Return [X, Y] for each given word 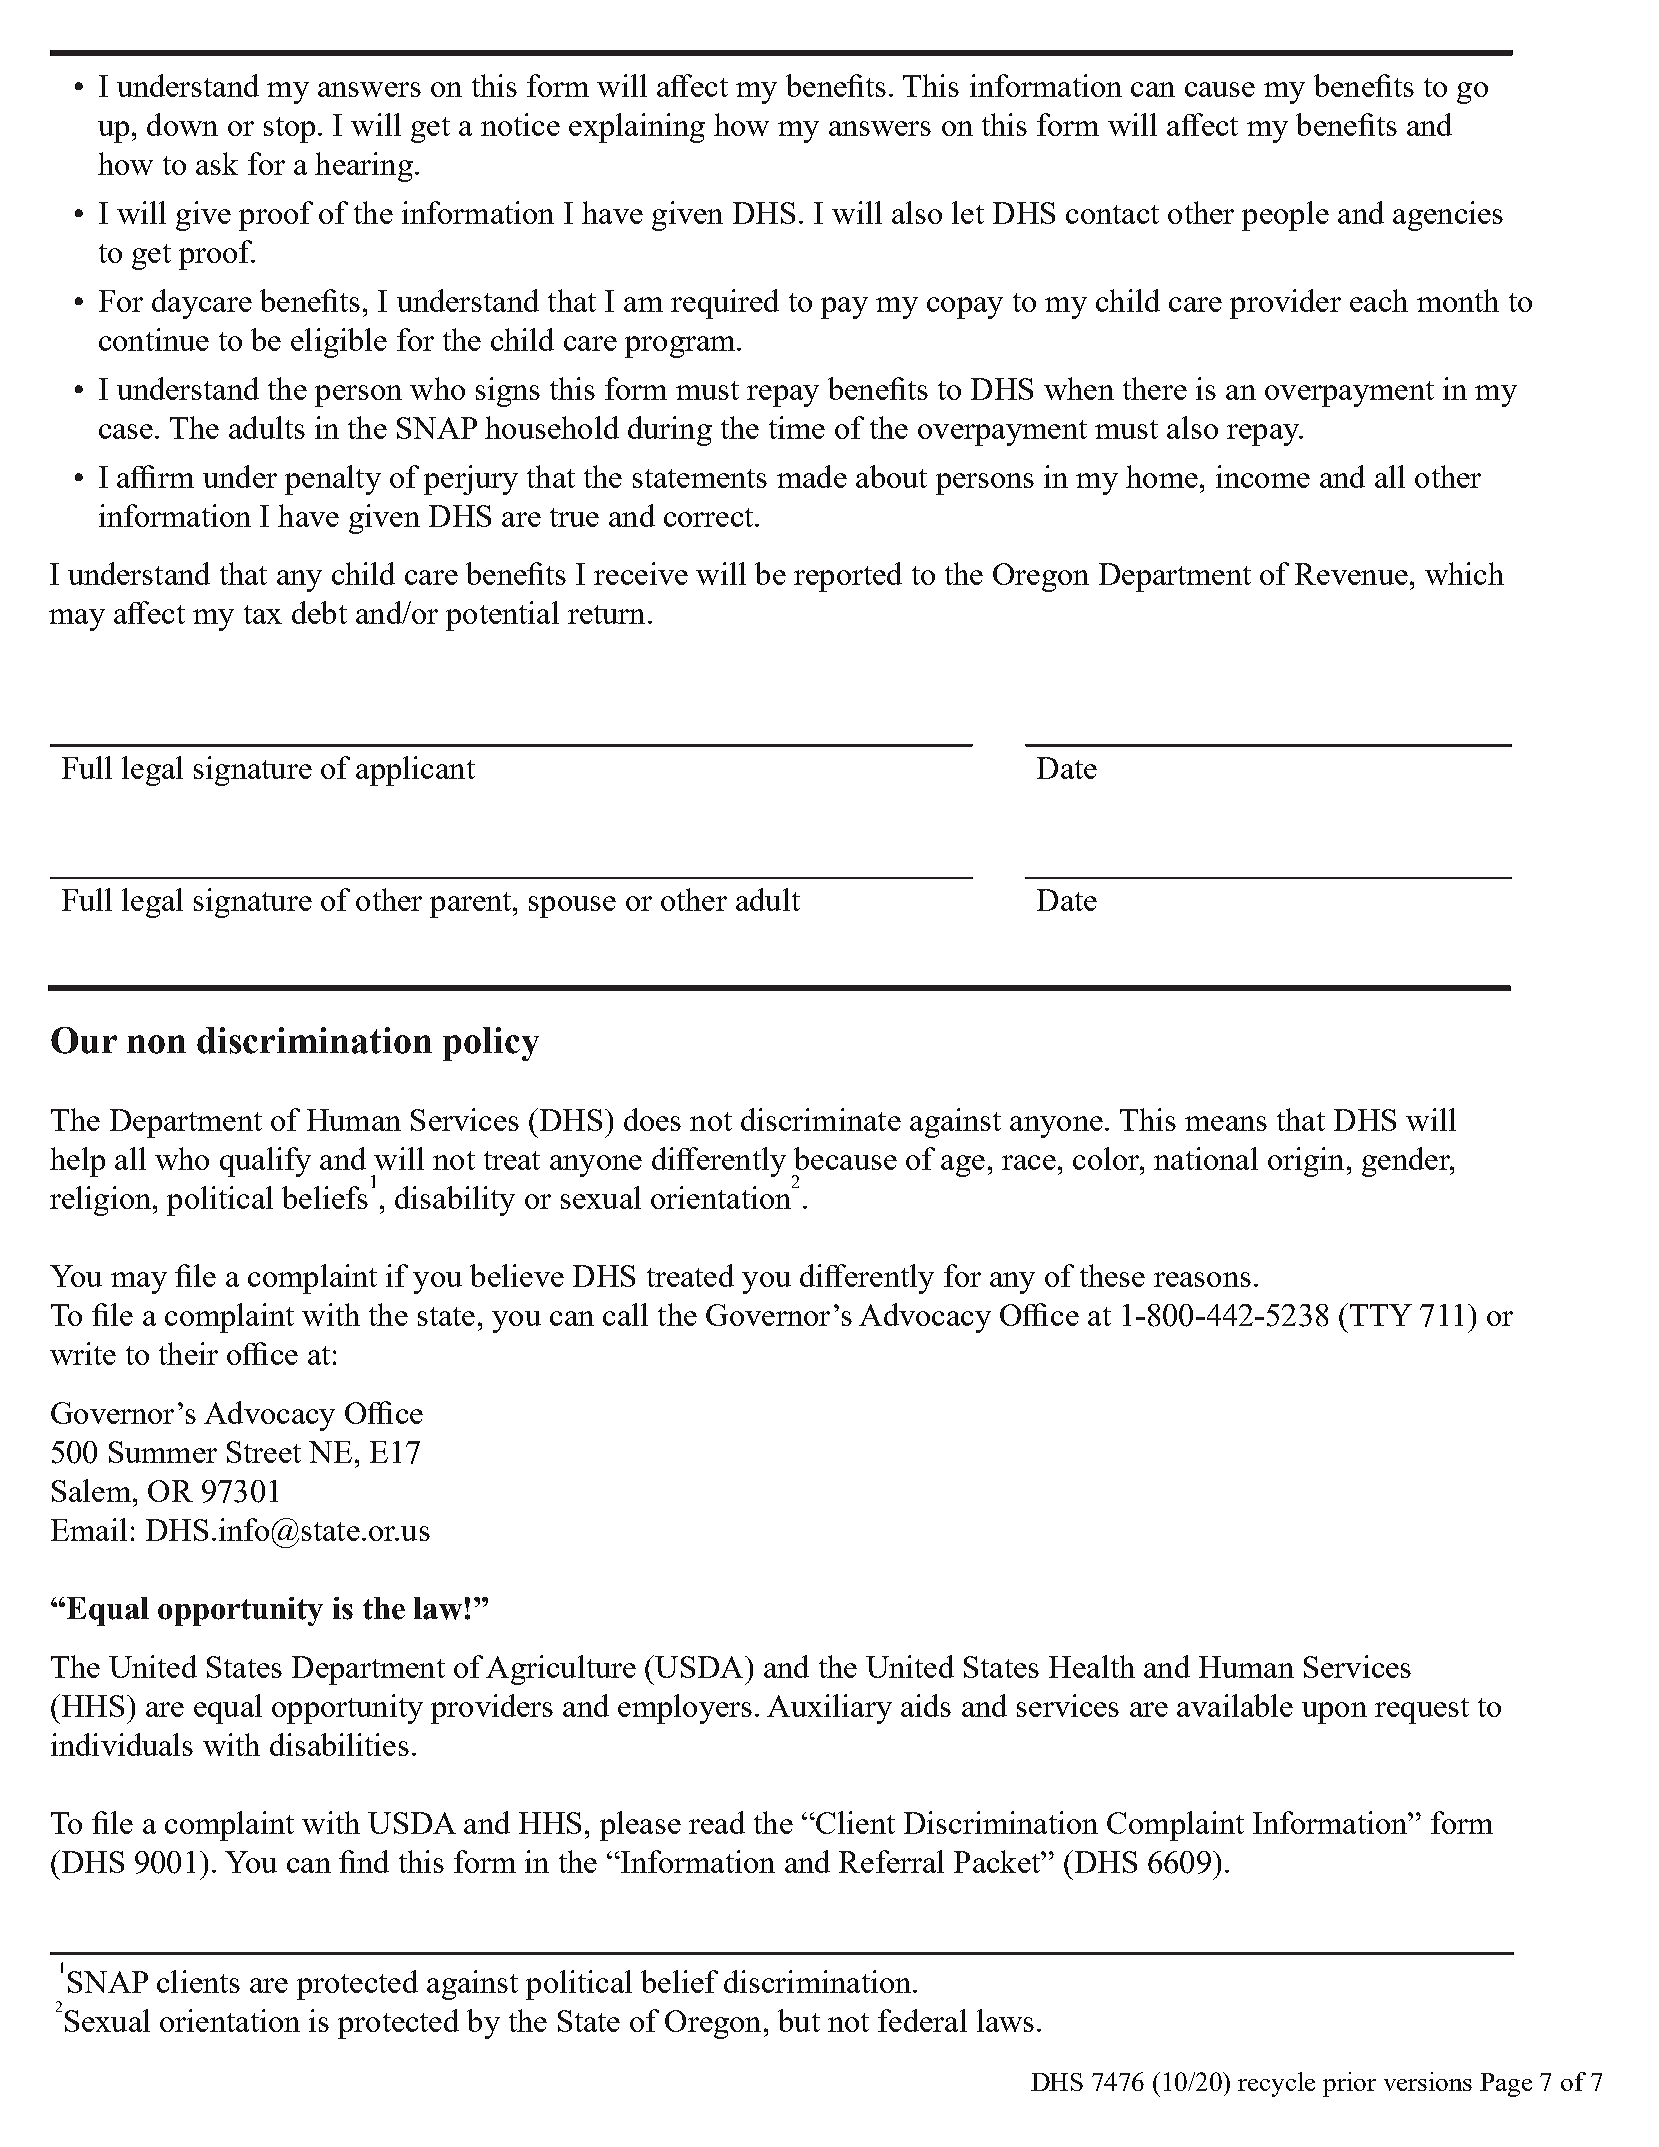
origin [1306, 1162]
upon [1334, 1713]
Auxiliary [829, 1709]
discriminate [821, 1119]
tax [263, 614]
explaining [637, 128]
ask [217, 163]
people [1285, 216]
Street [264, 1452]
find [364, 1861]
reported [848, 577]
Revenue [1351, 574]
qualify [265, 1162]
